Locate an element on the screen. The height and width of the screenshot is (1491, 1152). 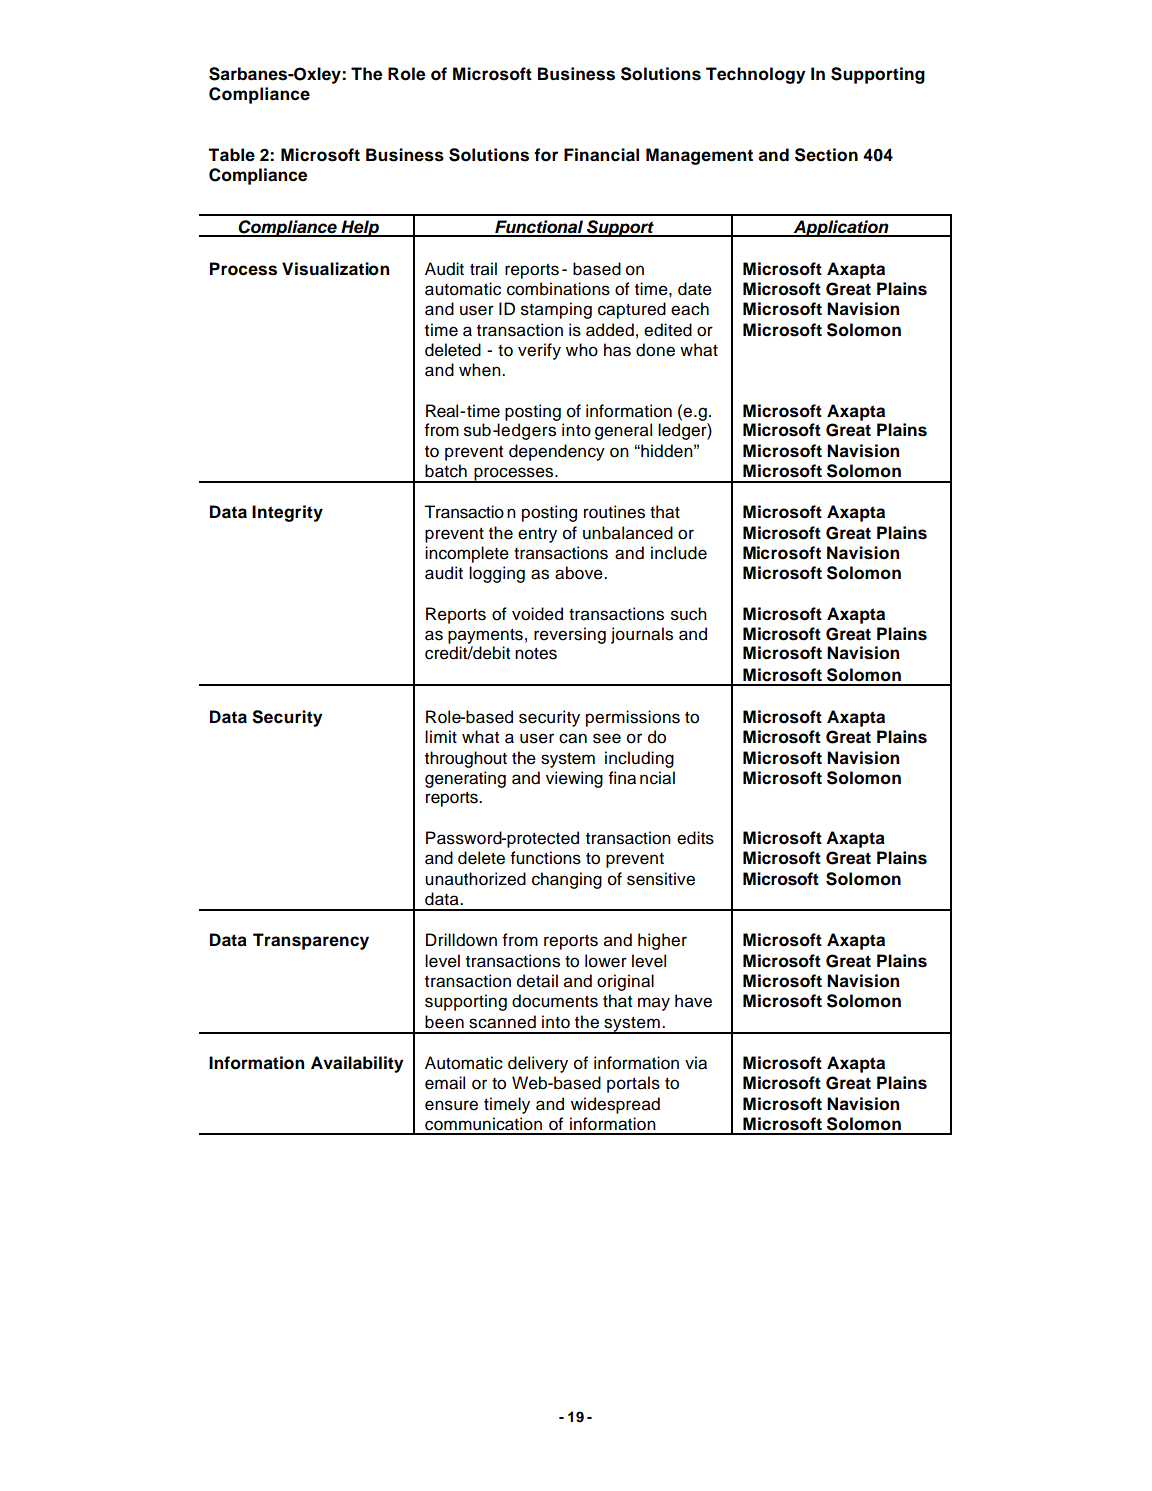
via is located at coordinates (696, 1063).
